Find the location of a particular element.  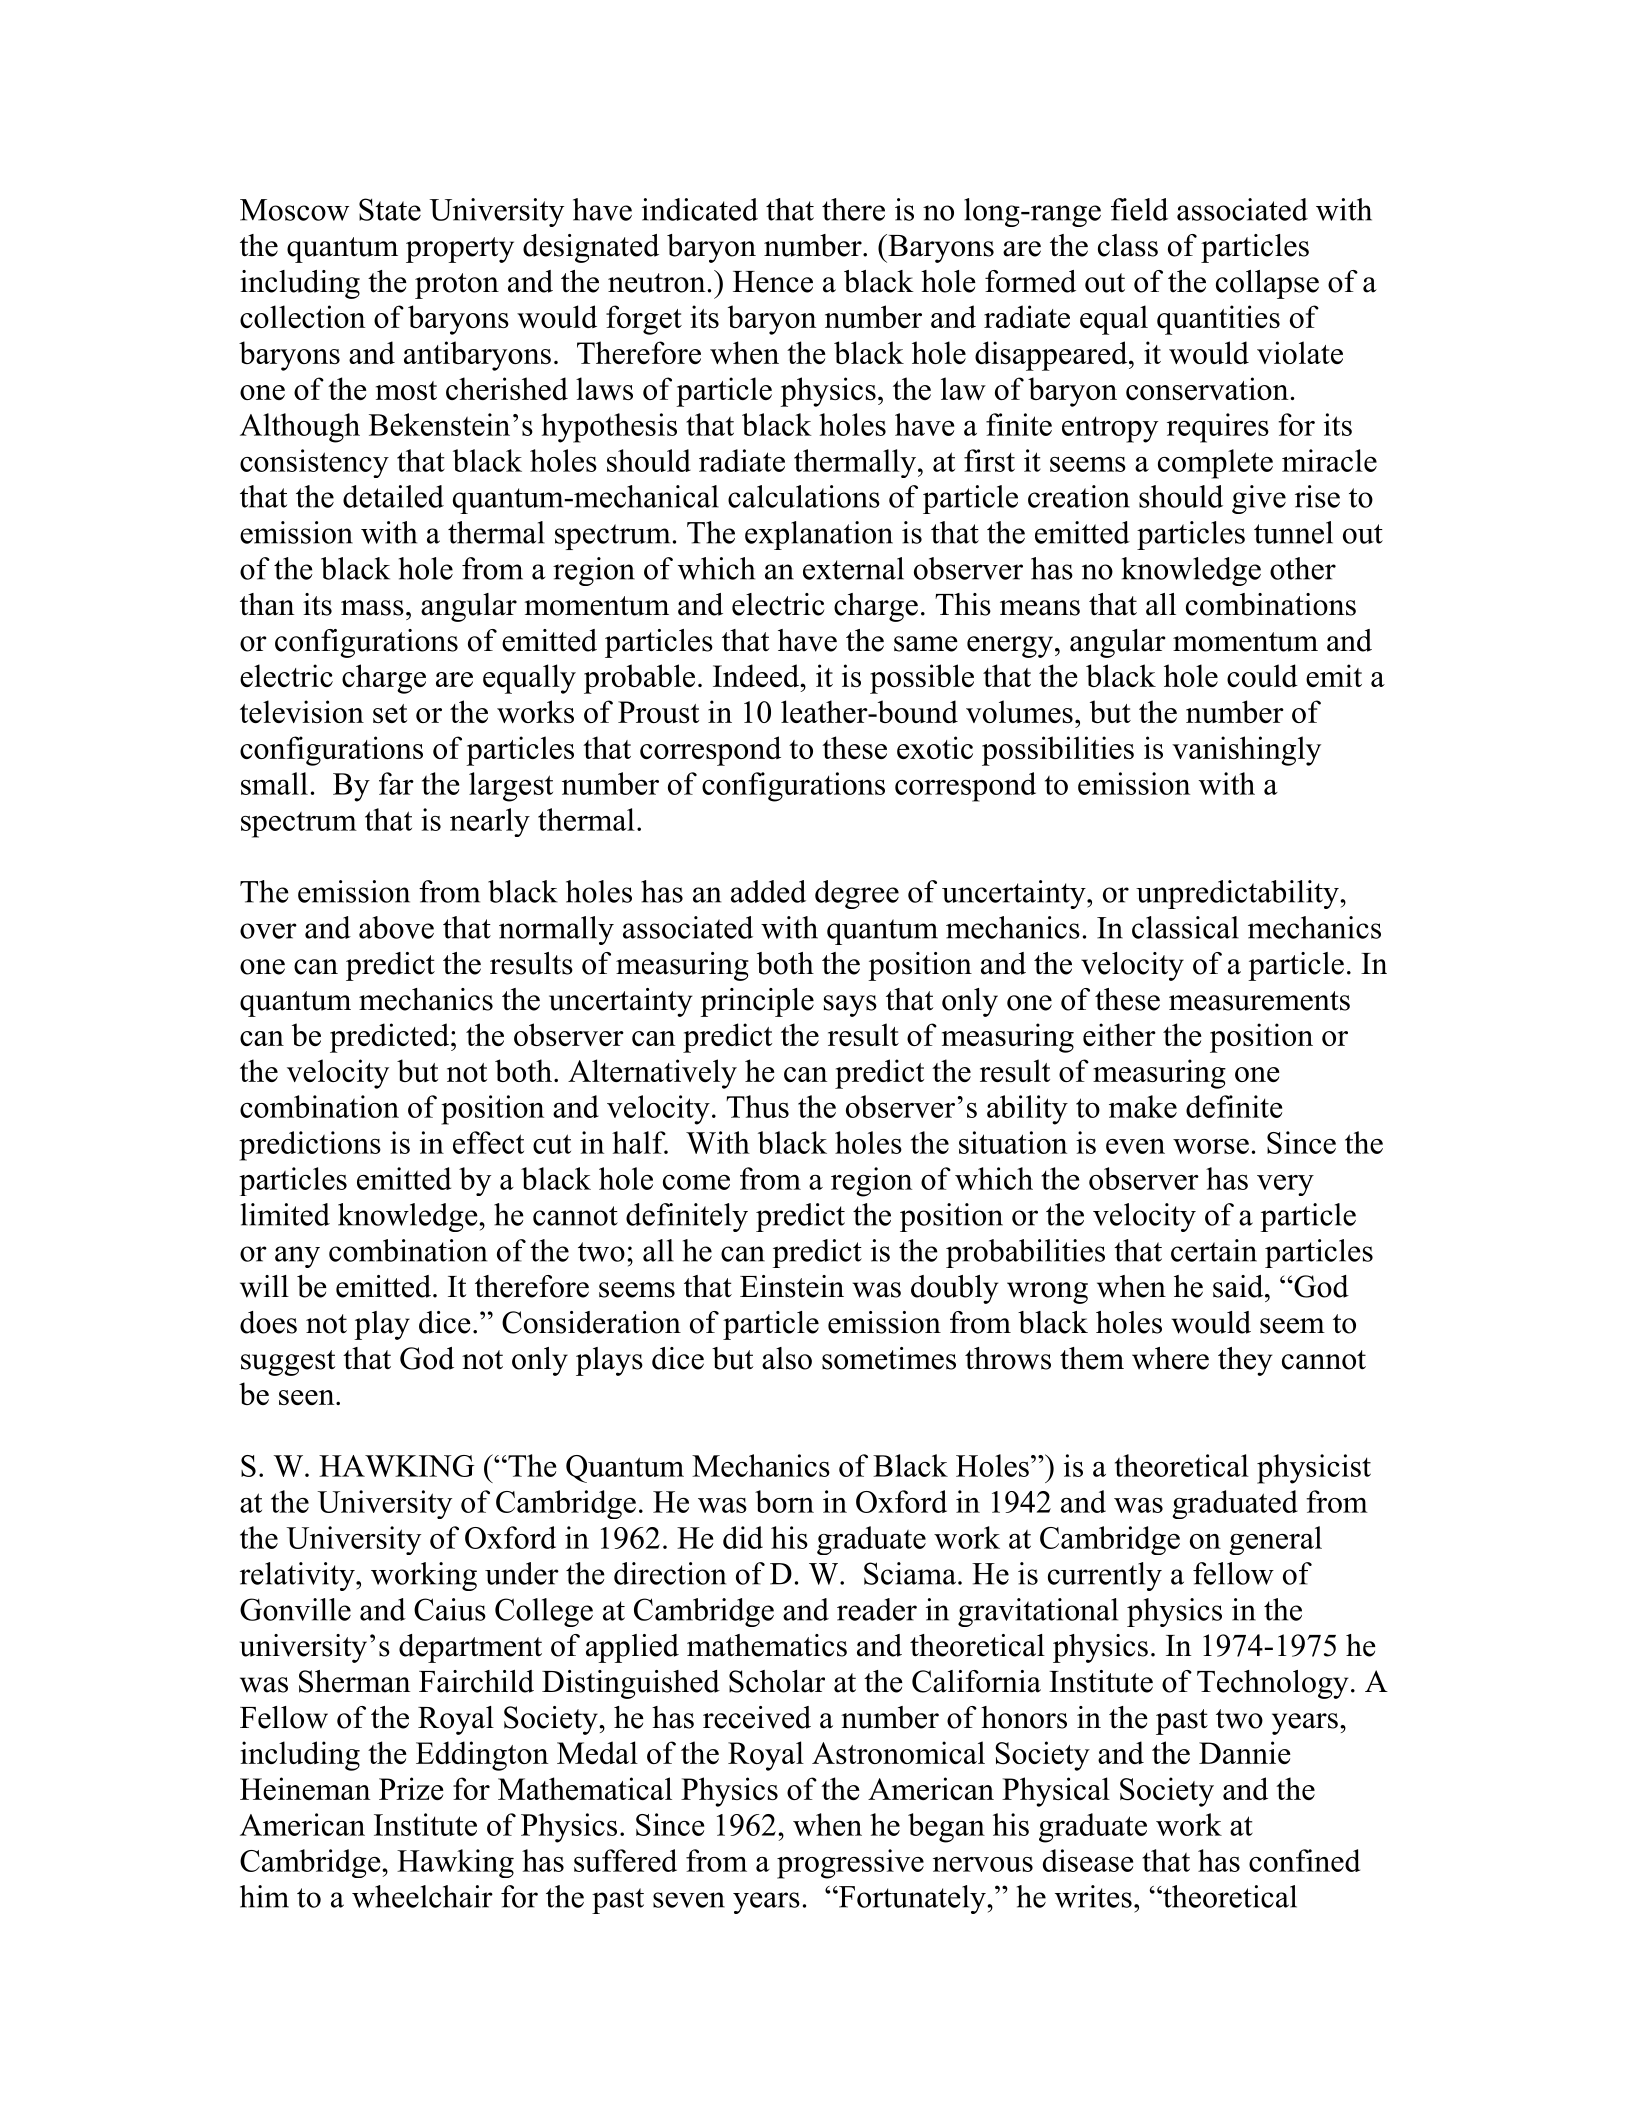

said is located at coordinates (1239, 1286).
